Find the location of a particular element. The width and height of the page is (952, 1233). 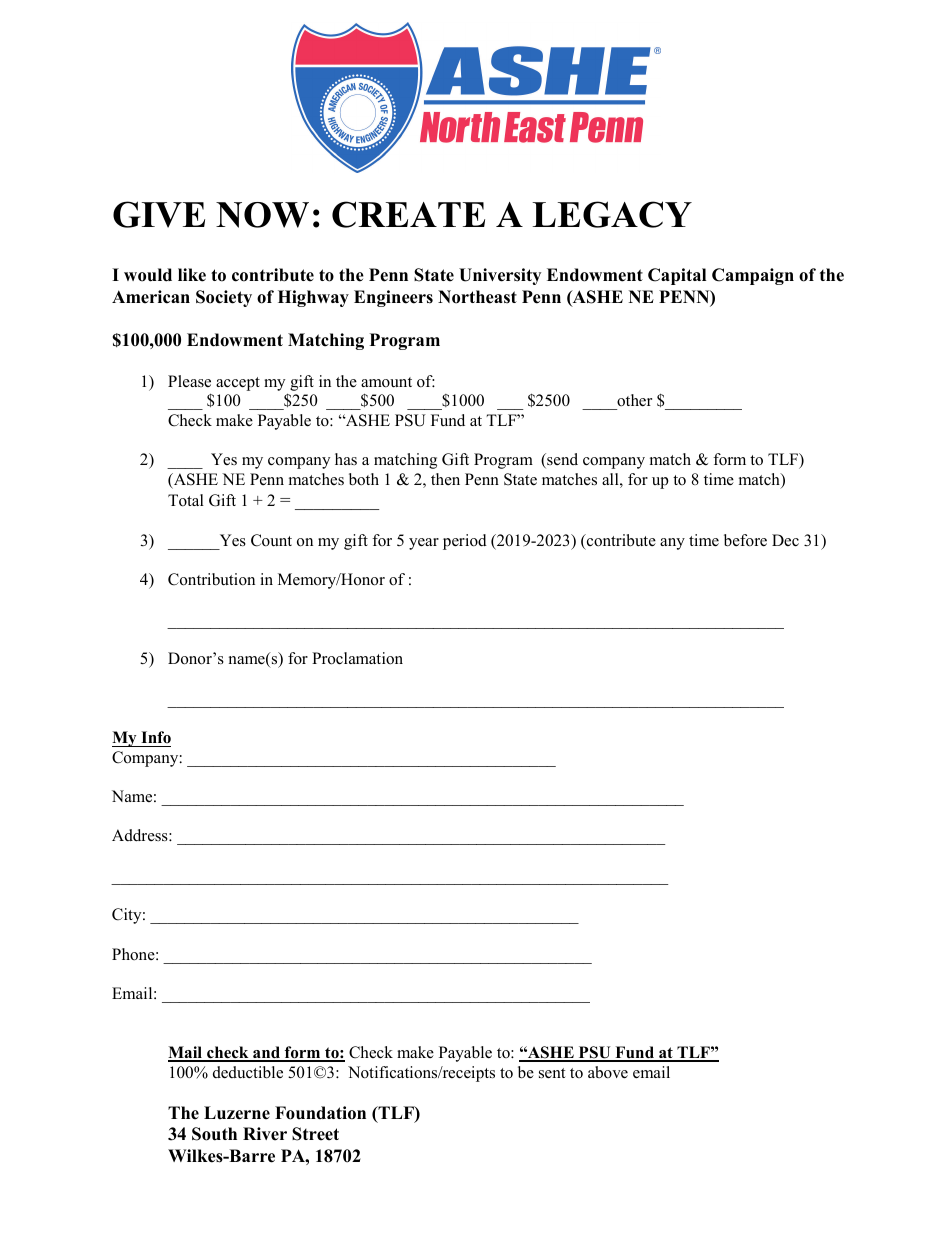

NOW is located at coordinates (262, 215).
